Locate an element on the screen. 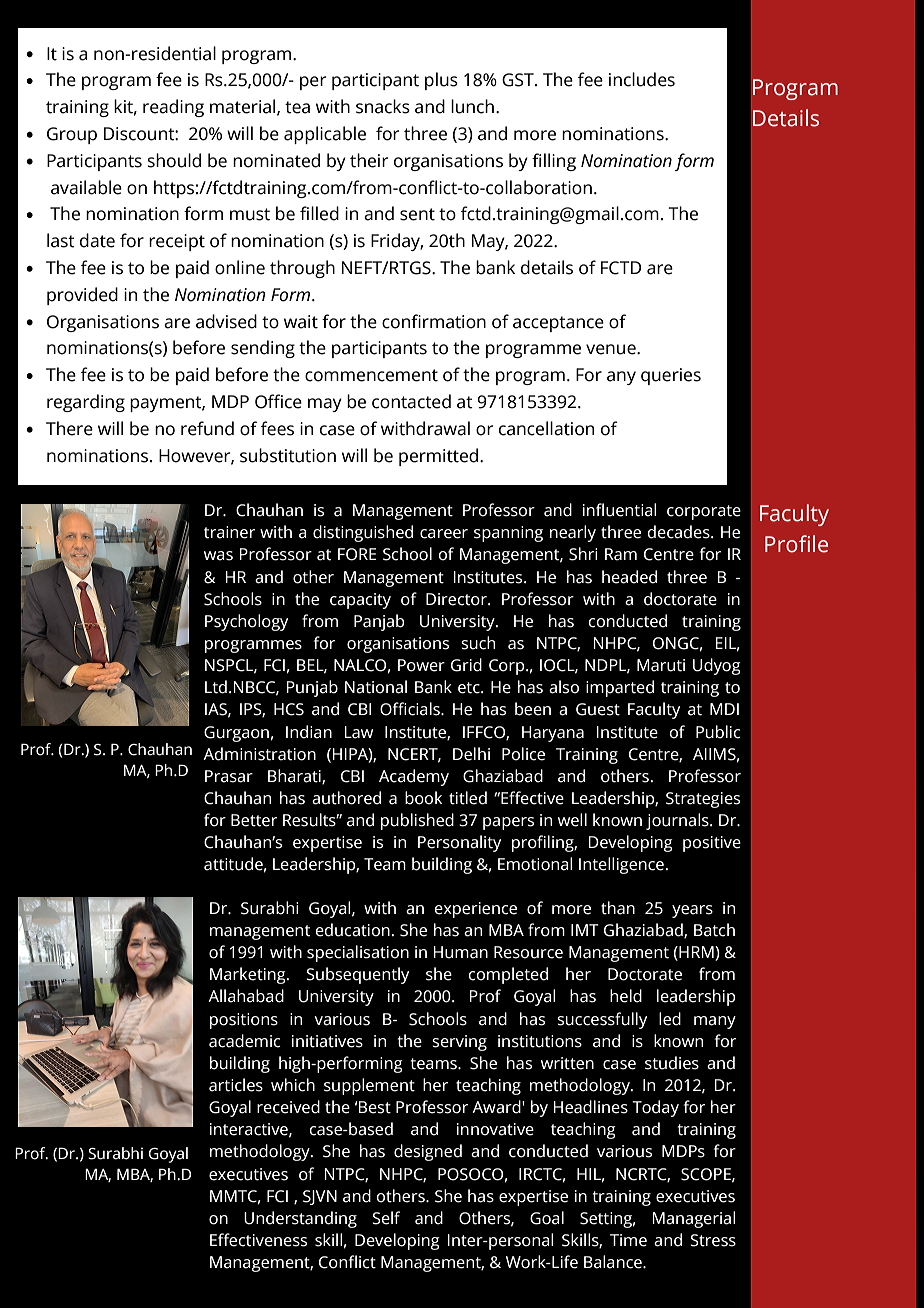 The width and height of the screenshot is (924, 1308). Self is located at coordinates (386, 1218).
